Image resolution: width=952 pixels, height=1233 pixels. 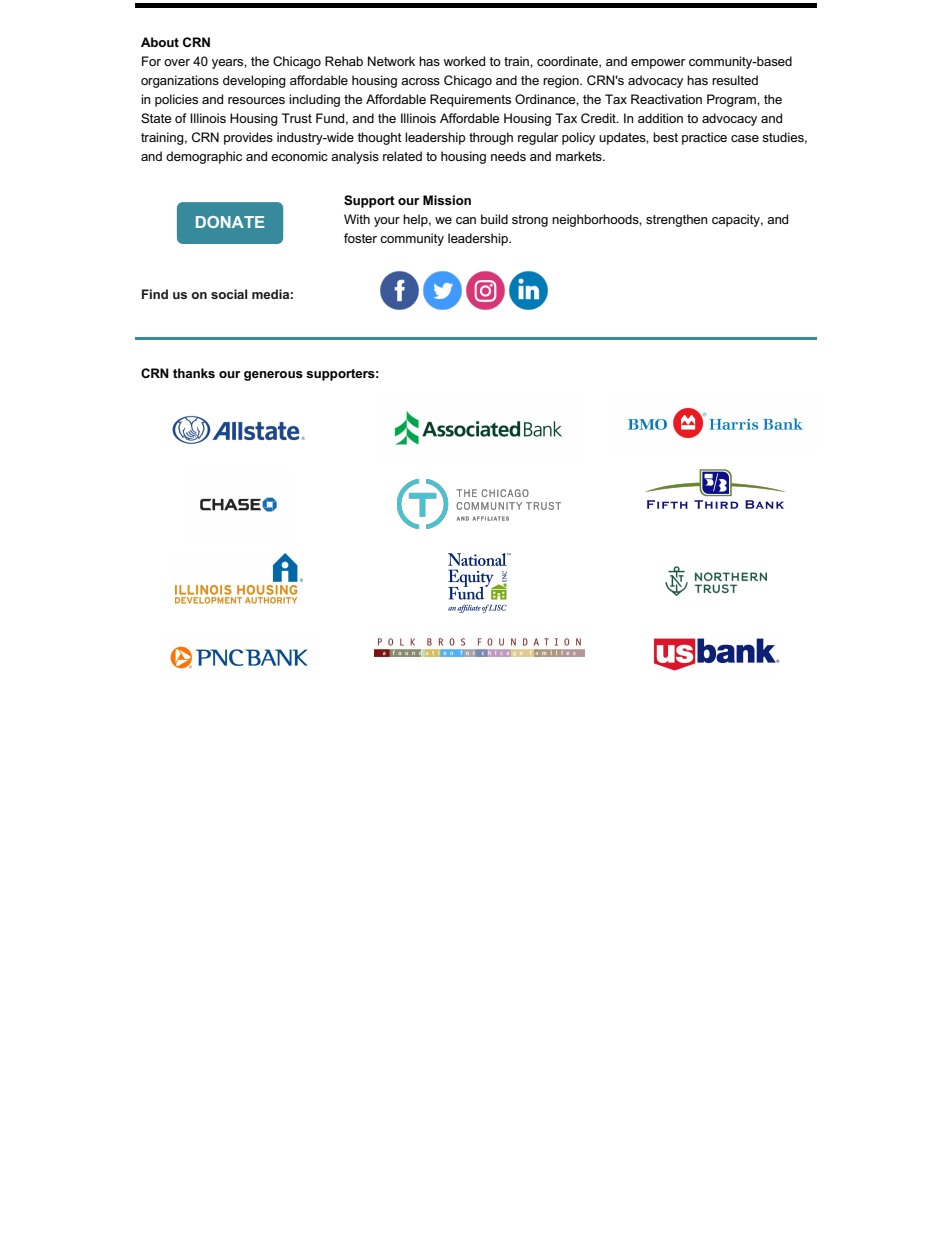 What do you see at coordinates (677, 220) in the screenshot?
I see `strengthen` at bounding box center [677, 220].
